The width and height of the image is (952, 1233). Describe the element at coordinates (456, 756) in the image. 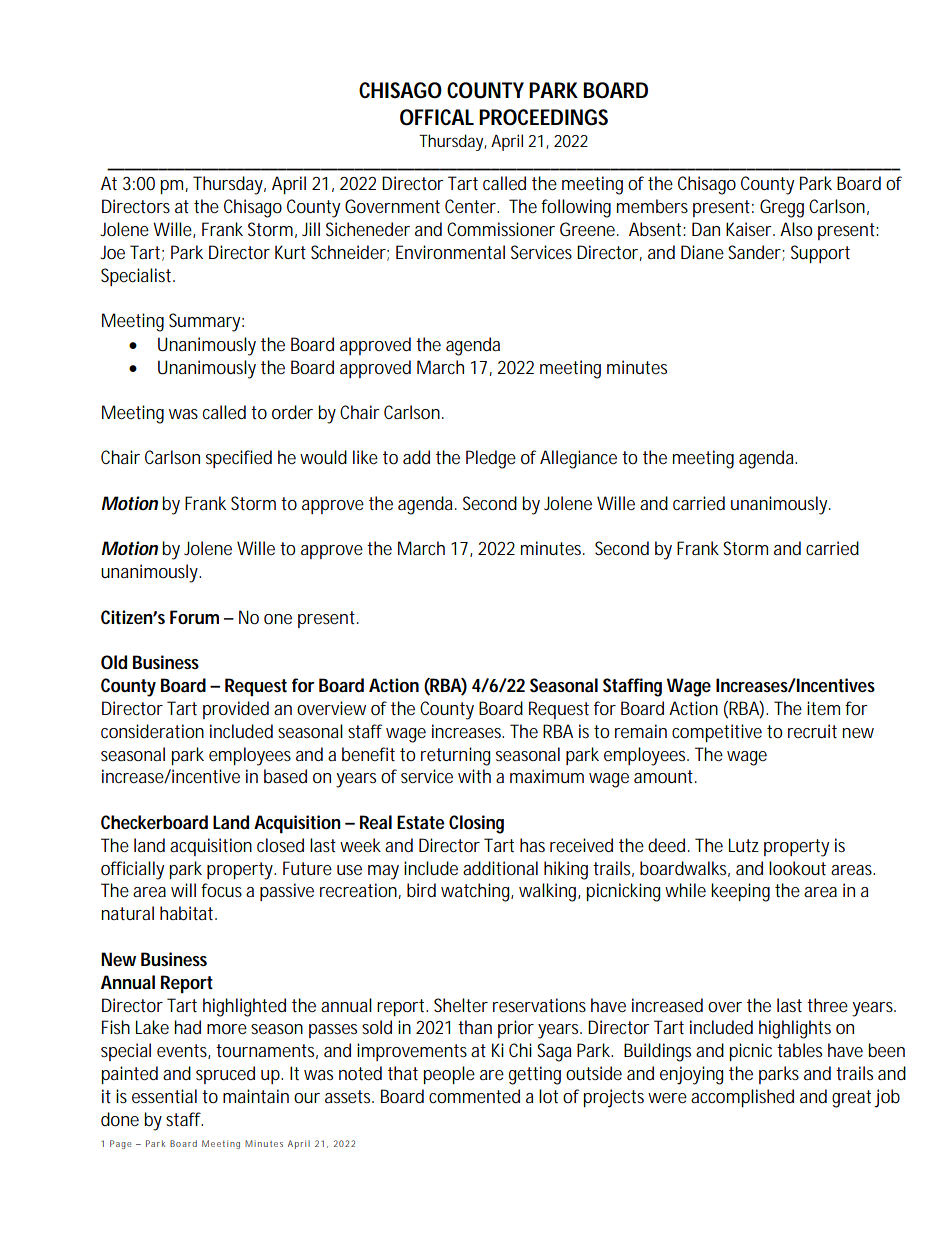

I see `returning` at that location.
